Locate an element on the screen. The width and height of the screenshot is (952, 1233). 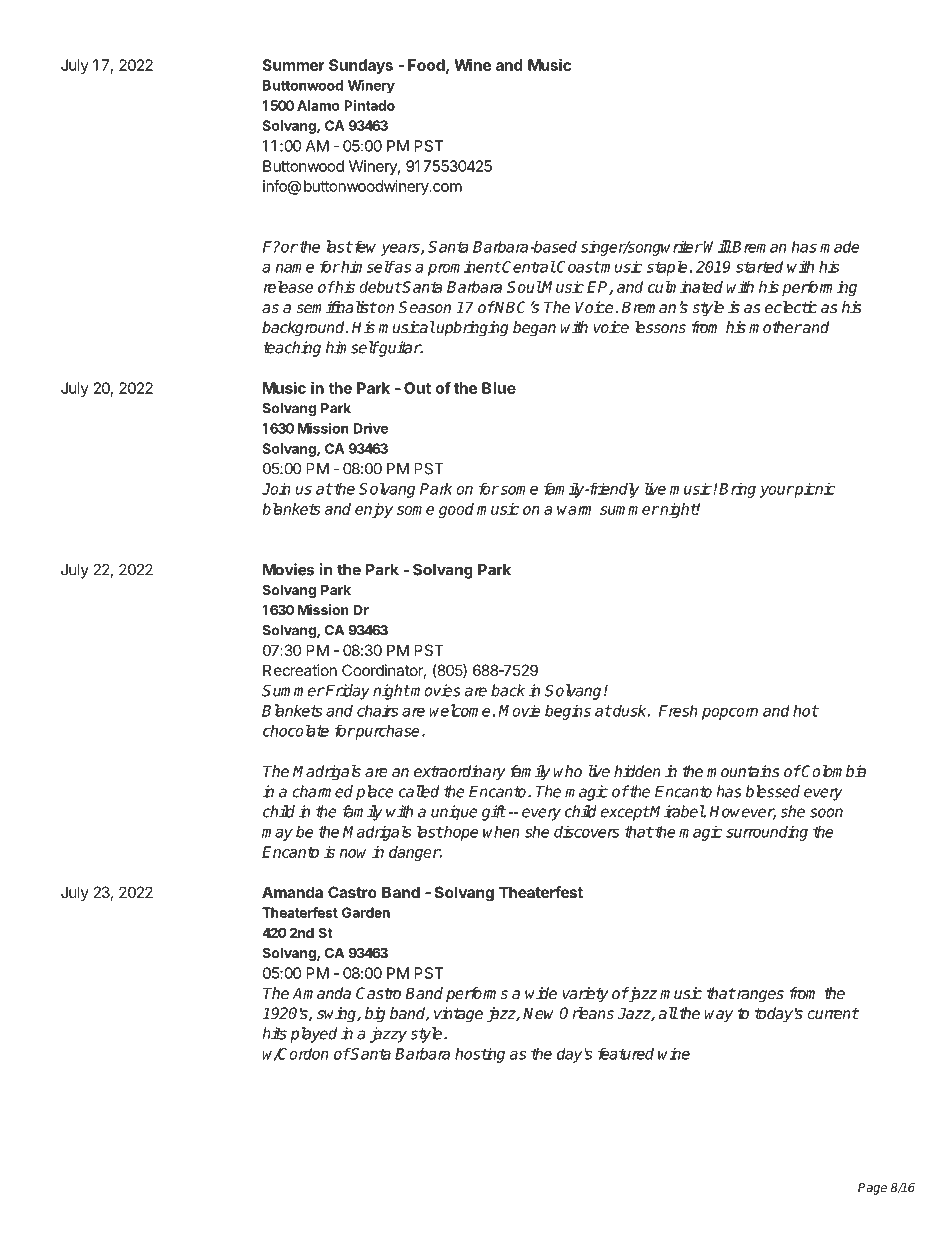
played is located at coordinates (313, 1035).
